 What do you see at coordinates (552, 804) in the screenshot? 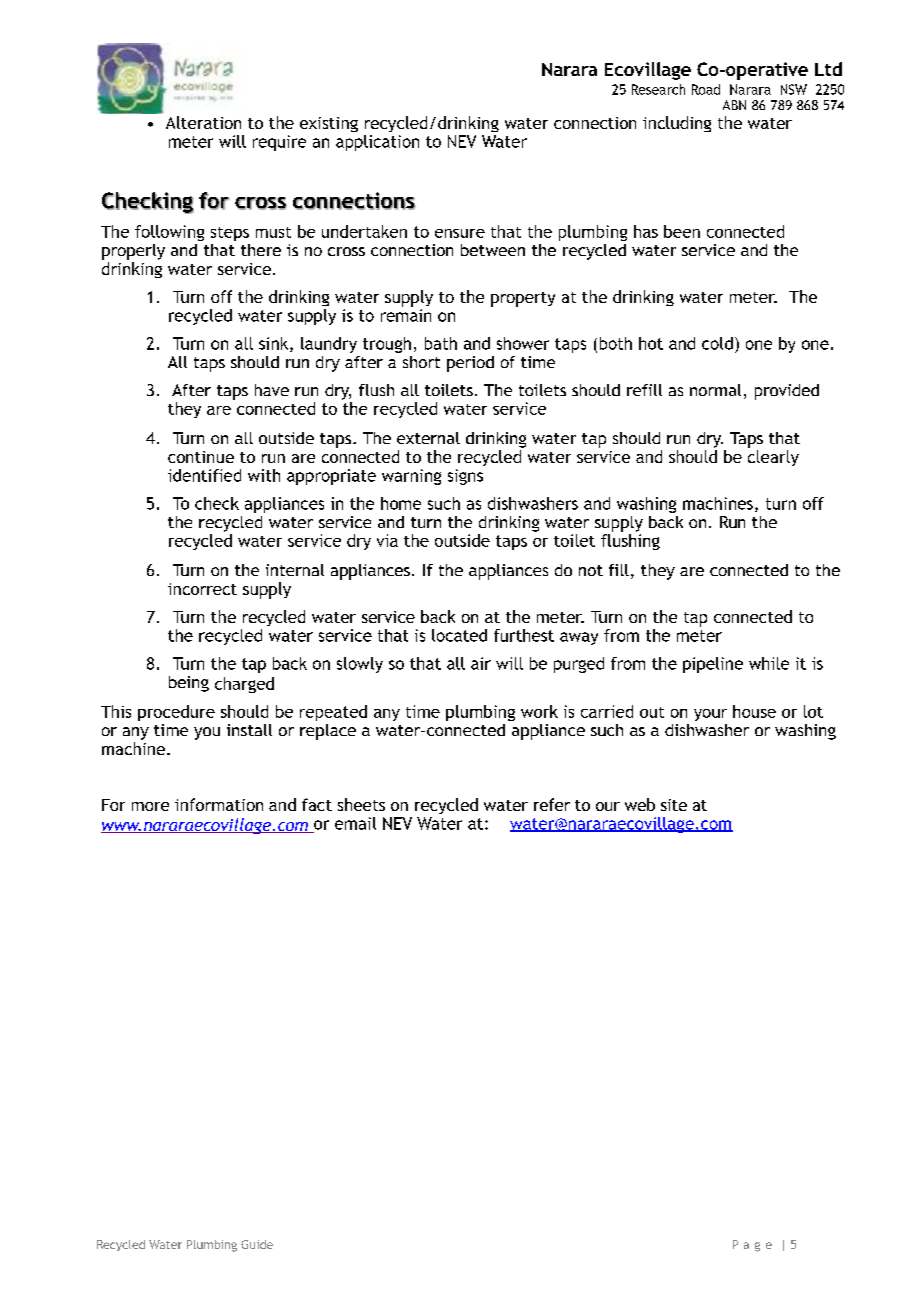
I see `refer` at bounding box center [552, 804].
